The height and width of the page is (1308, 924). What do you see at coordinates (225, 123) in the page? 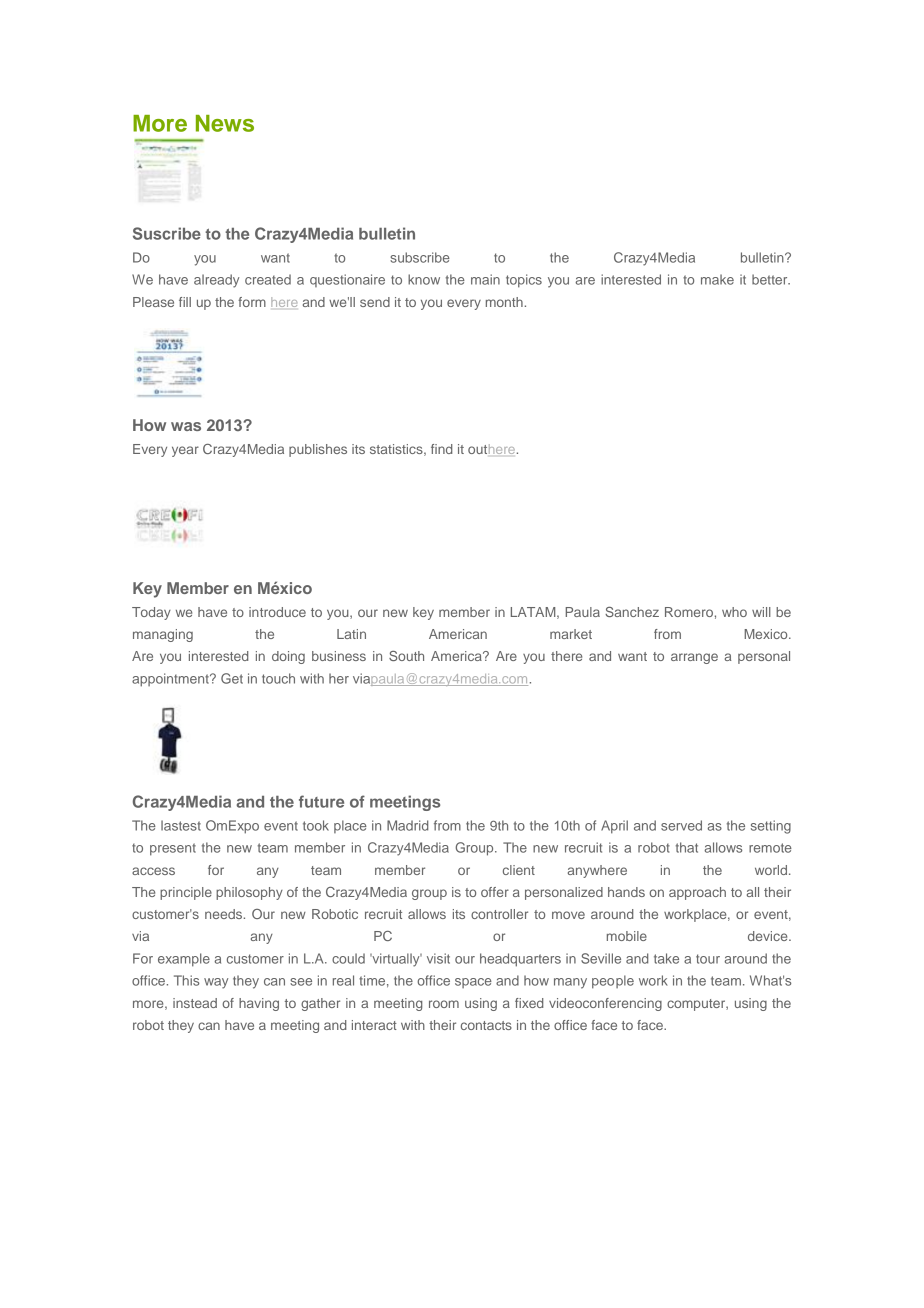
I see `News` at bounding box center [225, 123].
